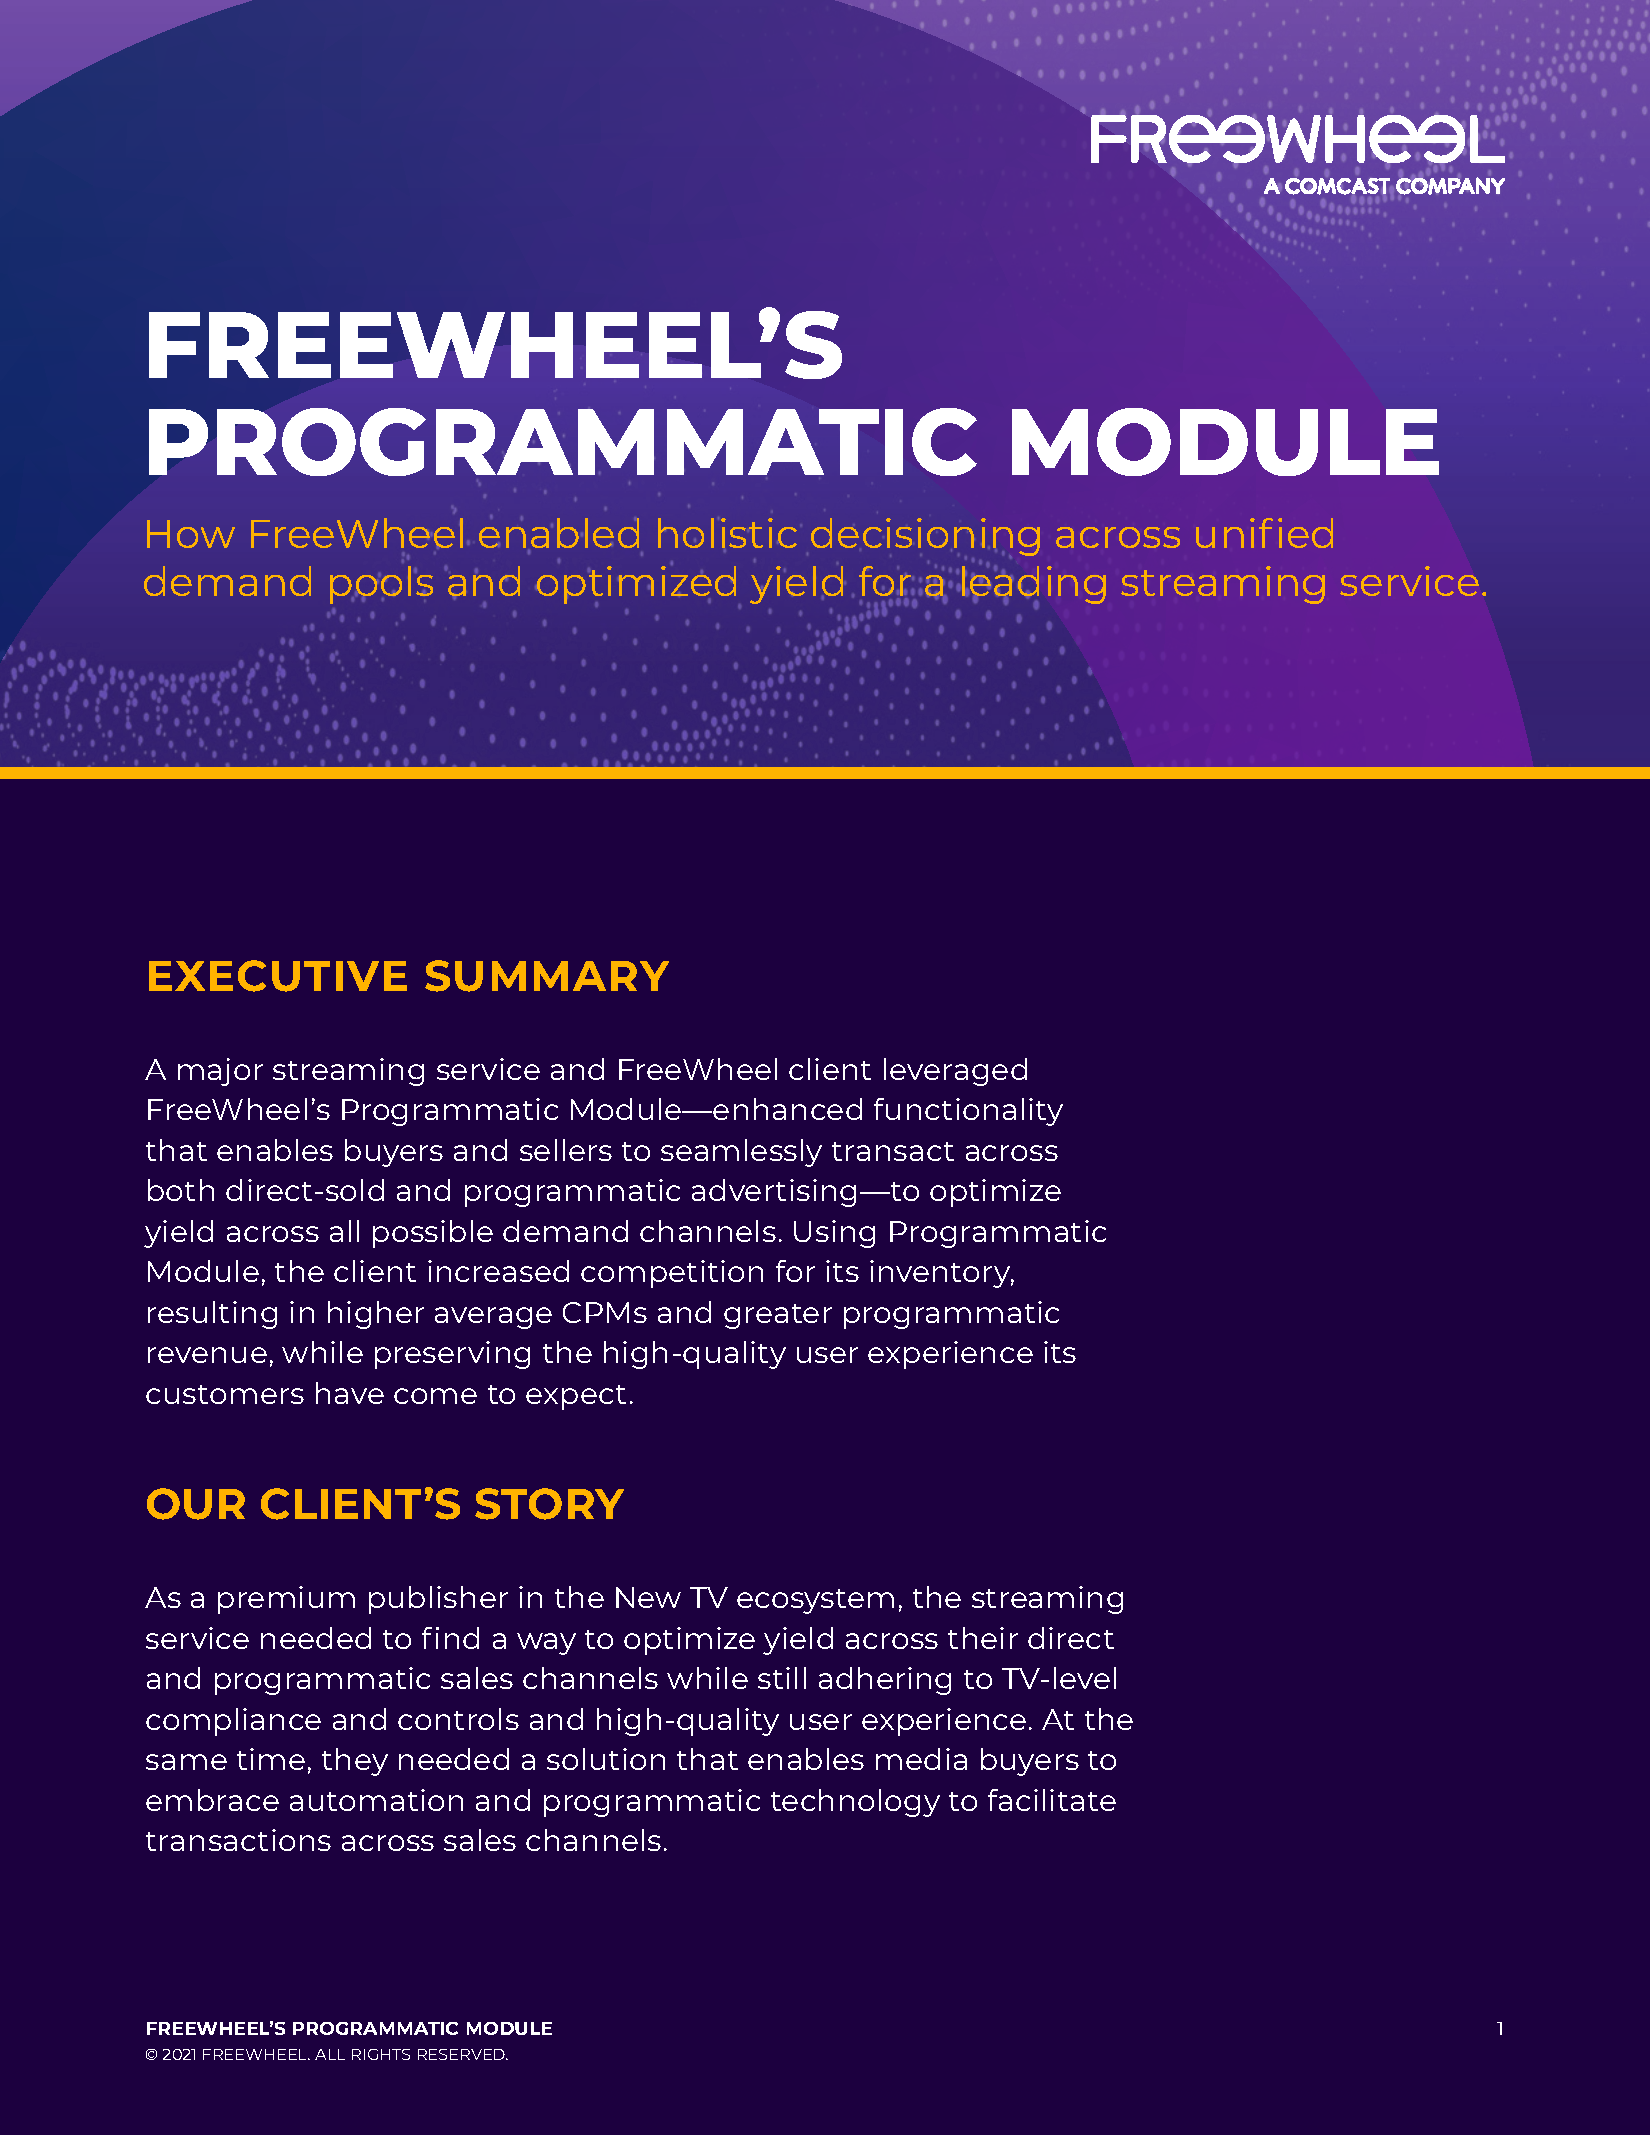  Describe the element at coordinates (271, 1759) in the document. I see `time` at that location.
